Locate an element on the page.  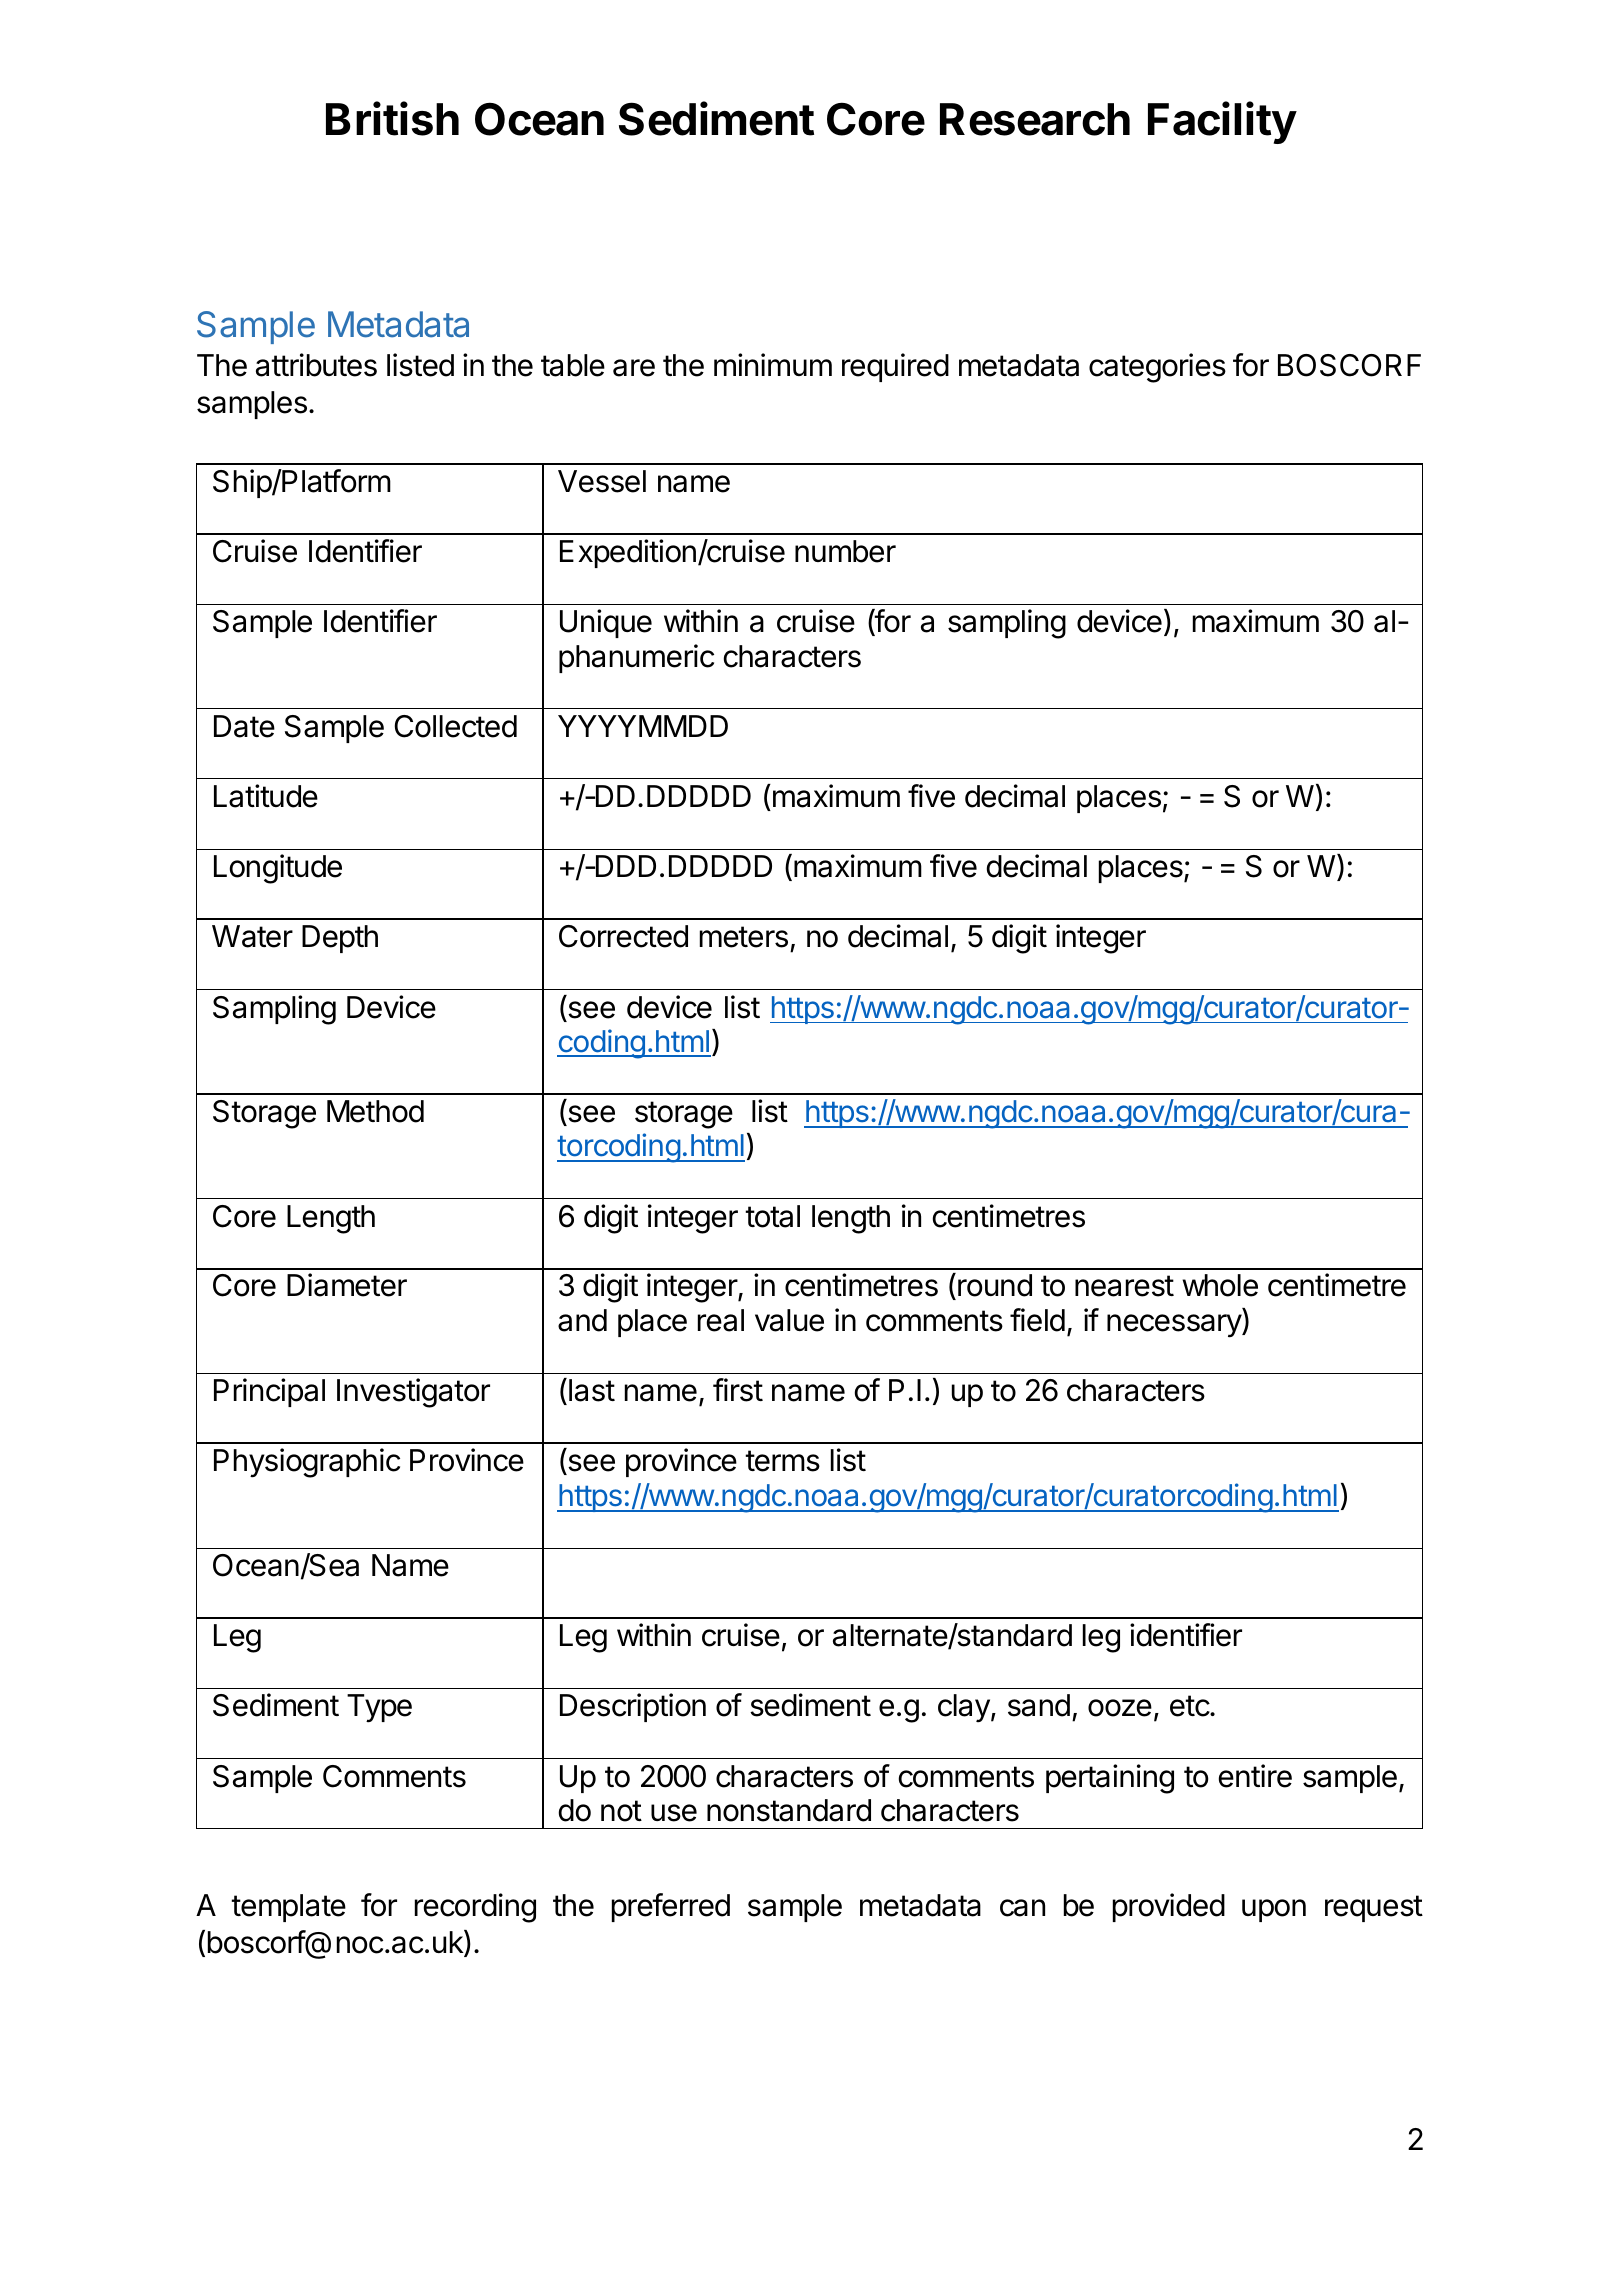
whole is located at coordinates (1220, 1285).
